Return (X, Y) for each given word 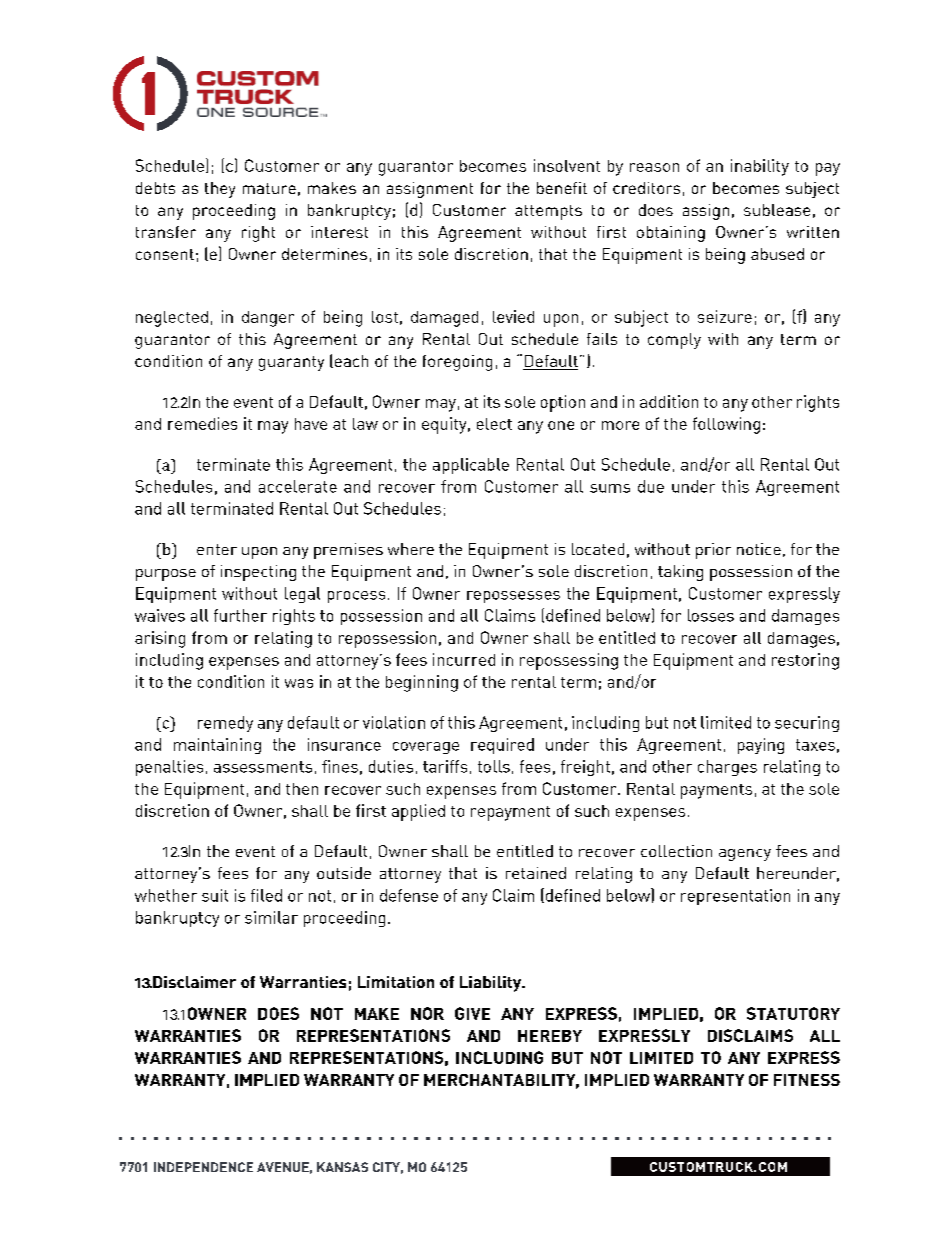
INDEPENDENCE (203, 1167)
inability (760, 167)
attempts (548, 212)
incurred (464, 659)
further (240, 615)
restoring (805, 661)
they (220, 190)
